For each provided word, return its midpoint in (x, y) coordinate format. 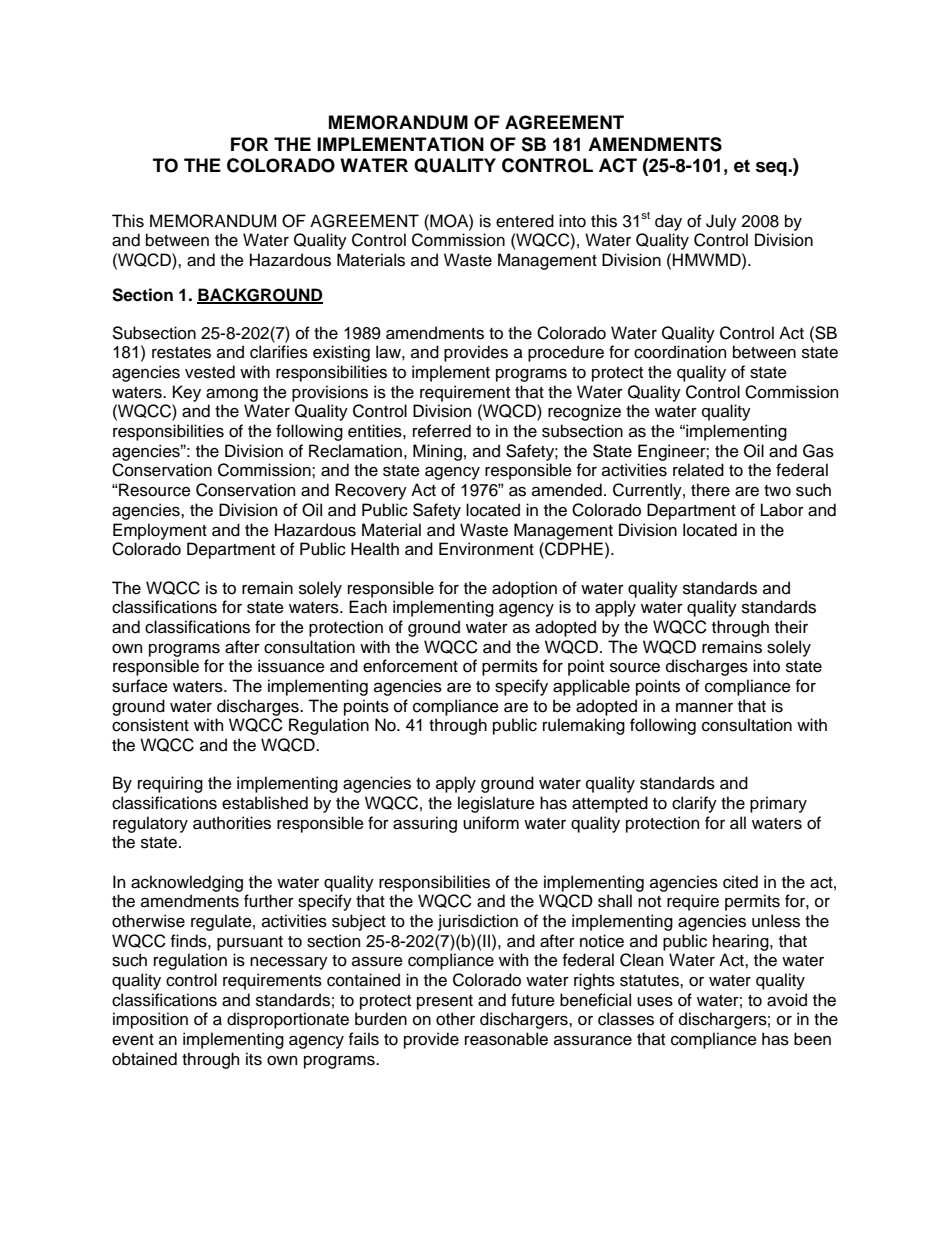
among (232, 395)
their (791, 627)
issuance (291, 666)
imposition (150, 1020)
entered (525, 221)
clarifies (279, 352)
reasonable (506, 1039)
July (721, 222)
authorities (232, 823)
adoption (524, 589)
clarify (694, 804)
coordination (680, 352)
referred (442, 431)
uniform (491, 823)
